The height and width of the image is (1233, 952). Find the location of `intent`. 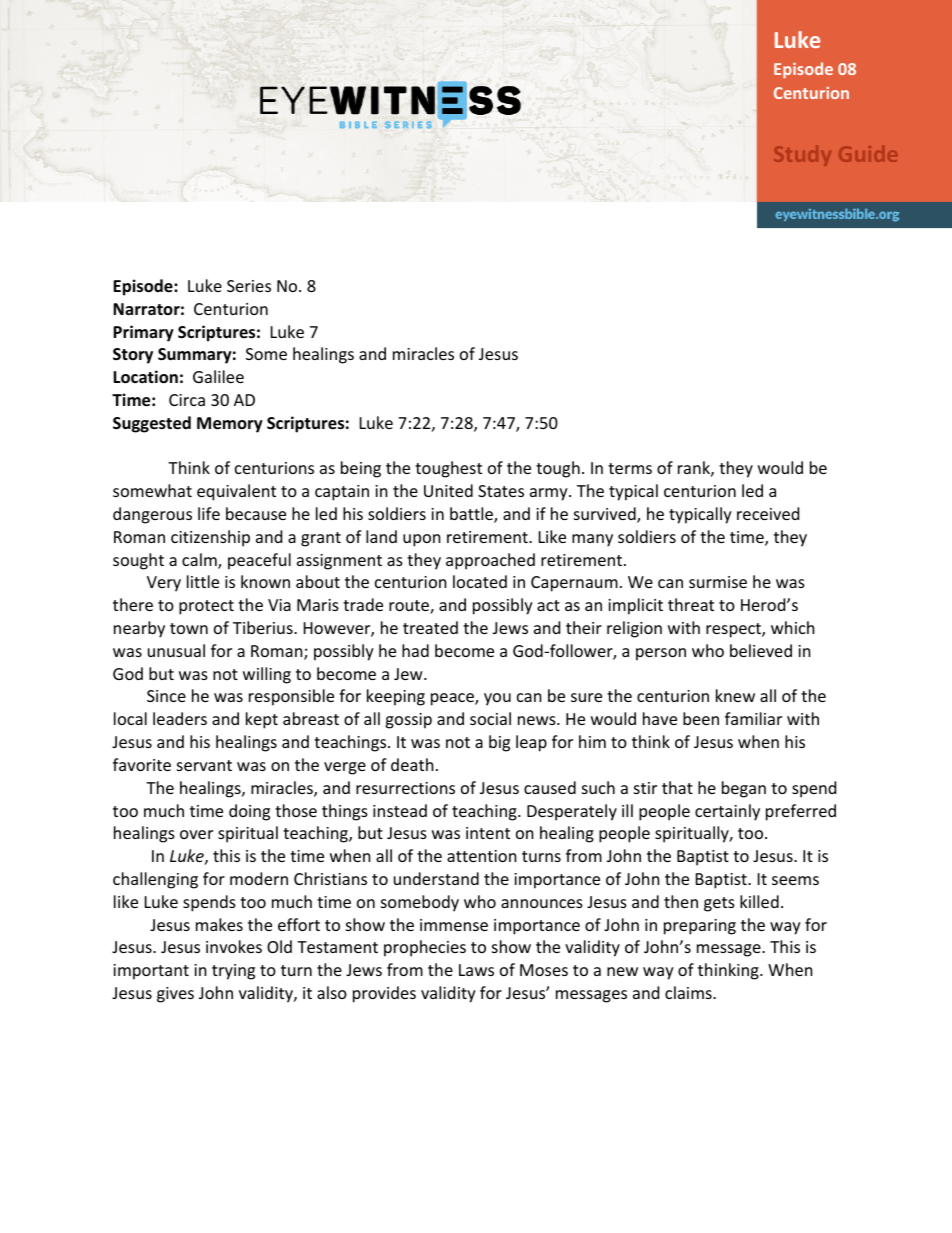

intent is located at coordinates (488, 833).
